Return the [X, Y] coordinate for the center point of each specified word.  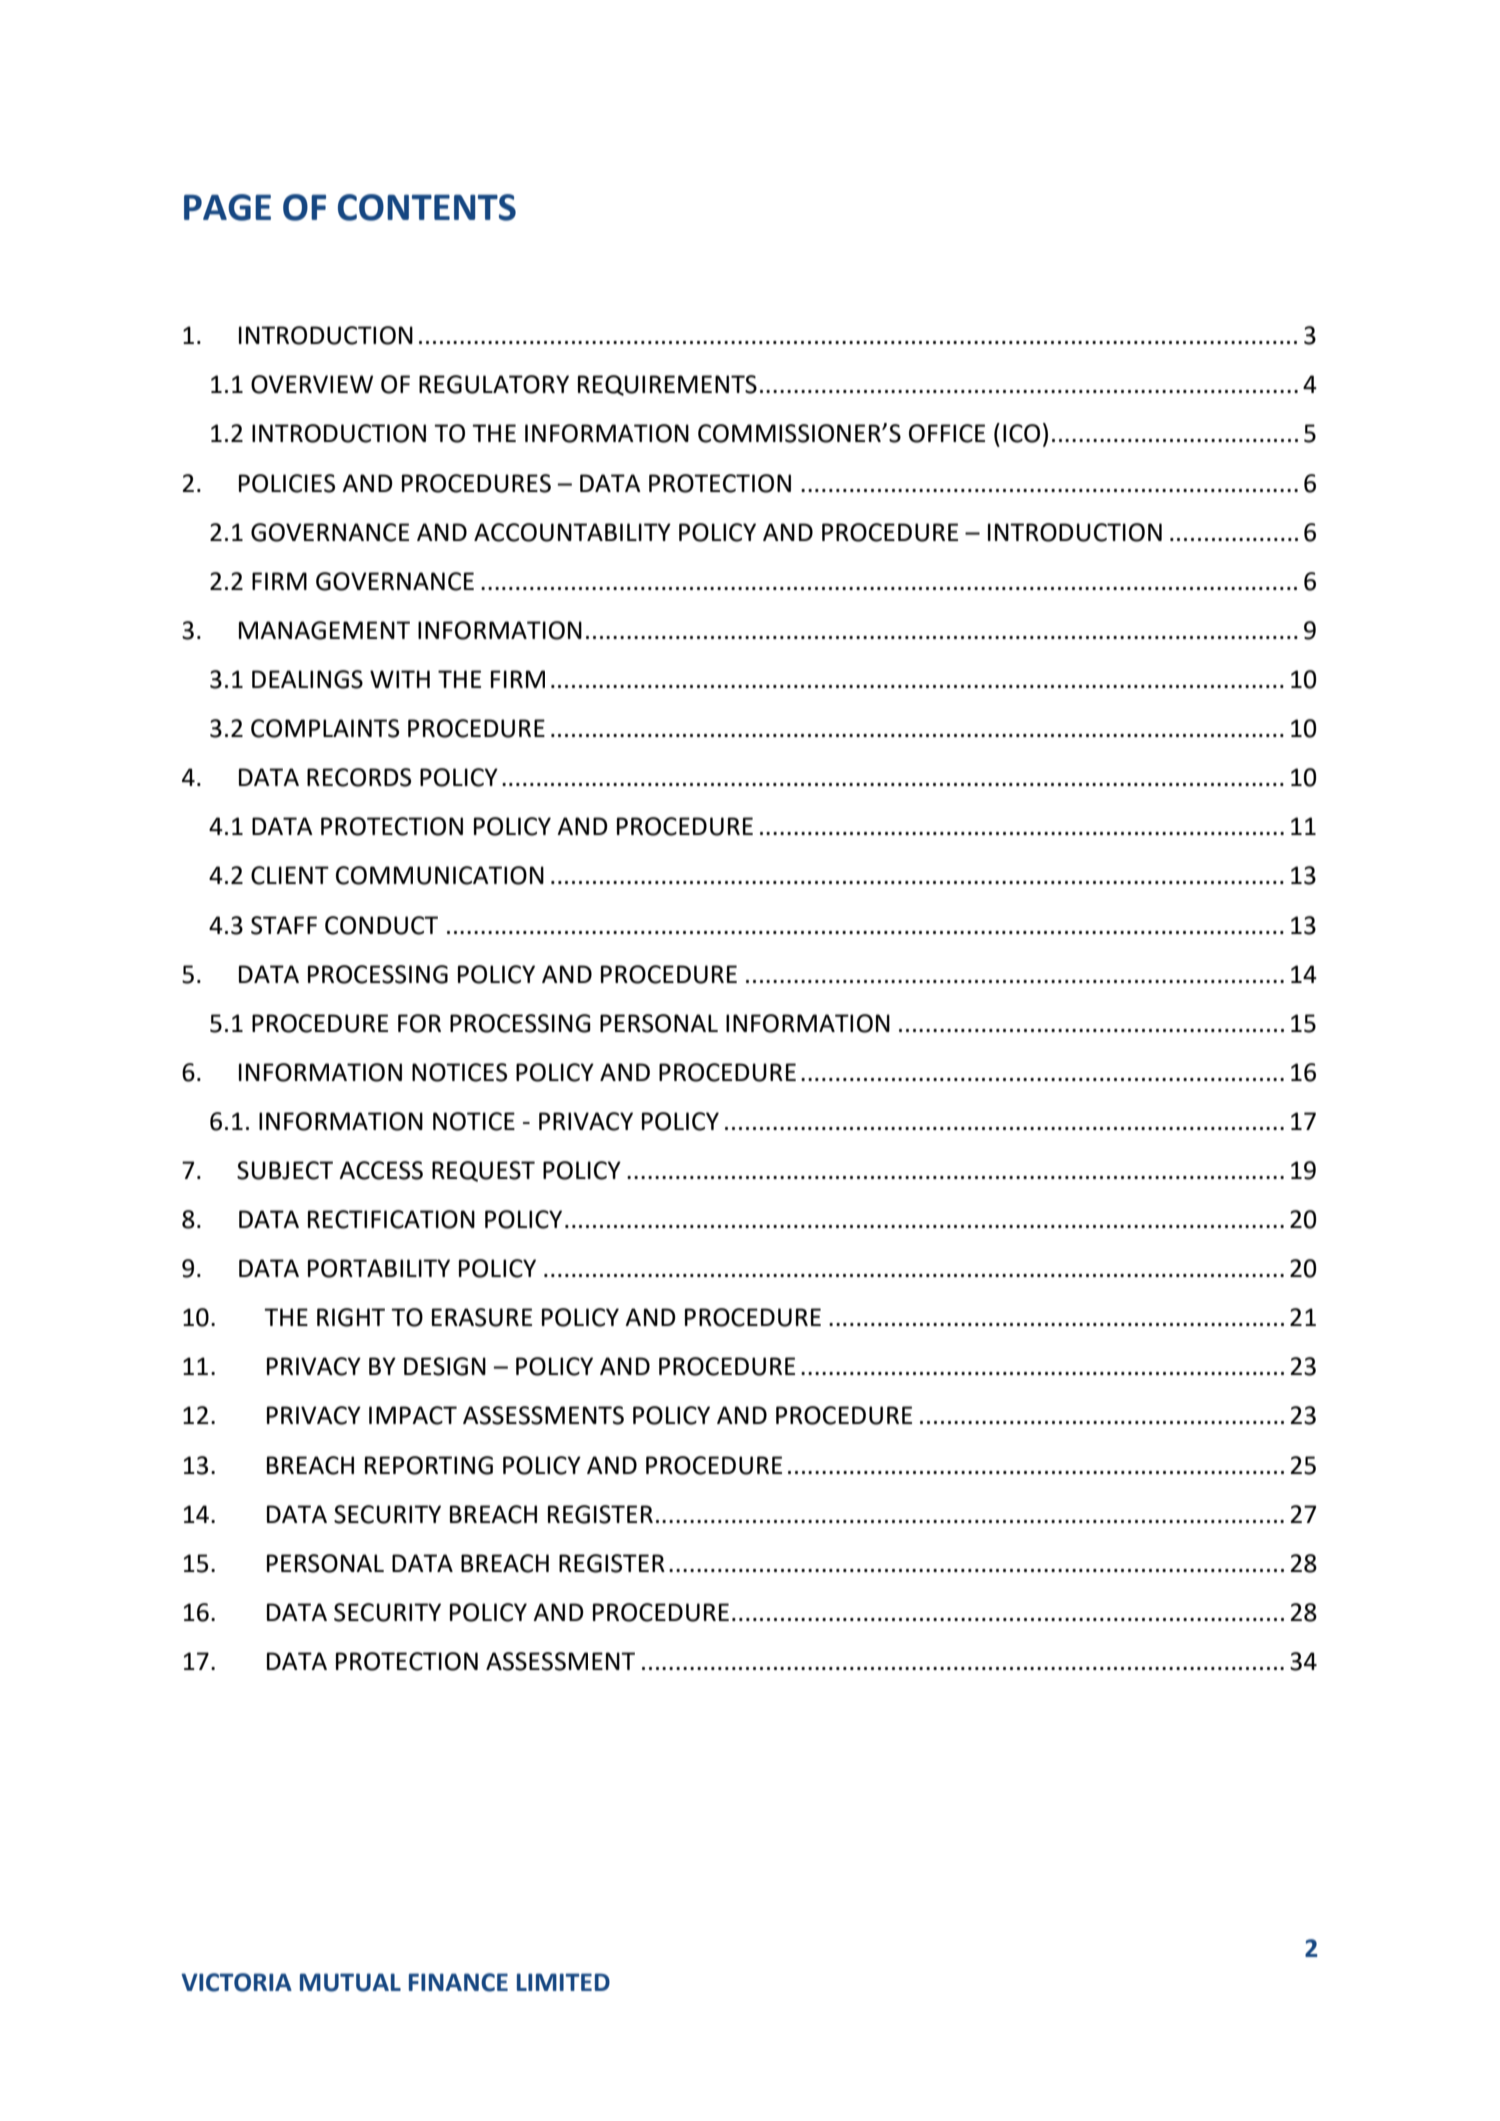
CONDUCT [381, 925]
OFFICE [947, 433]
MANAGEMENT [324, 630]
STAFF [284, 925]
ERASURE [482, 1317]
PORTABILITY [379, 1268]
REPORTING [429, 1465]
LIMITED [563, 1982]
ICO [1021, 433]
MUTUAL [350, 1982]
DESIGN [445, 1366]
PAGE [227, 207]
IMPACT [413, 1415]
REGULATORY [494, 384]
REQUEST [483, 1171]
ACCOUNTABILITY [572, 532]
